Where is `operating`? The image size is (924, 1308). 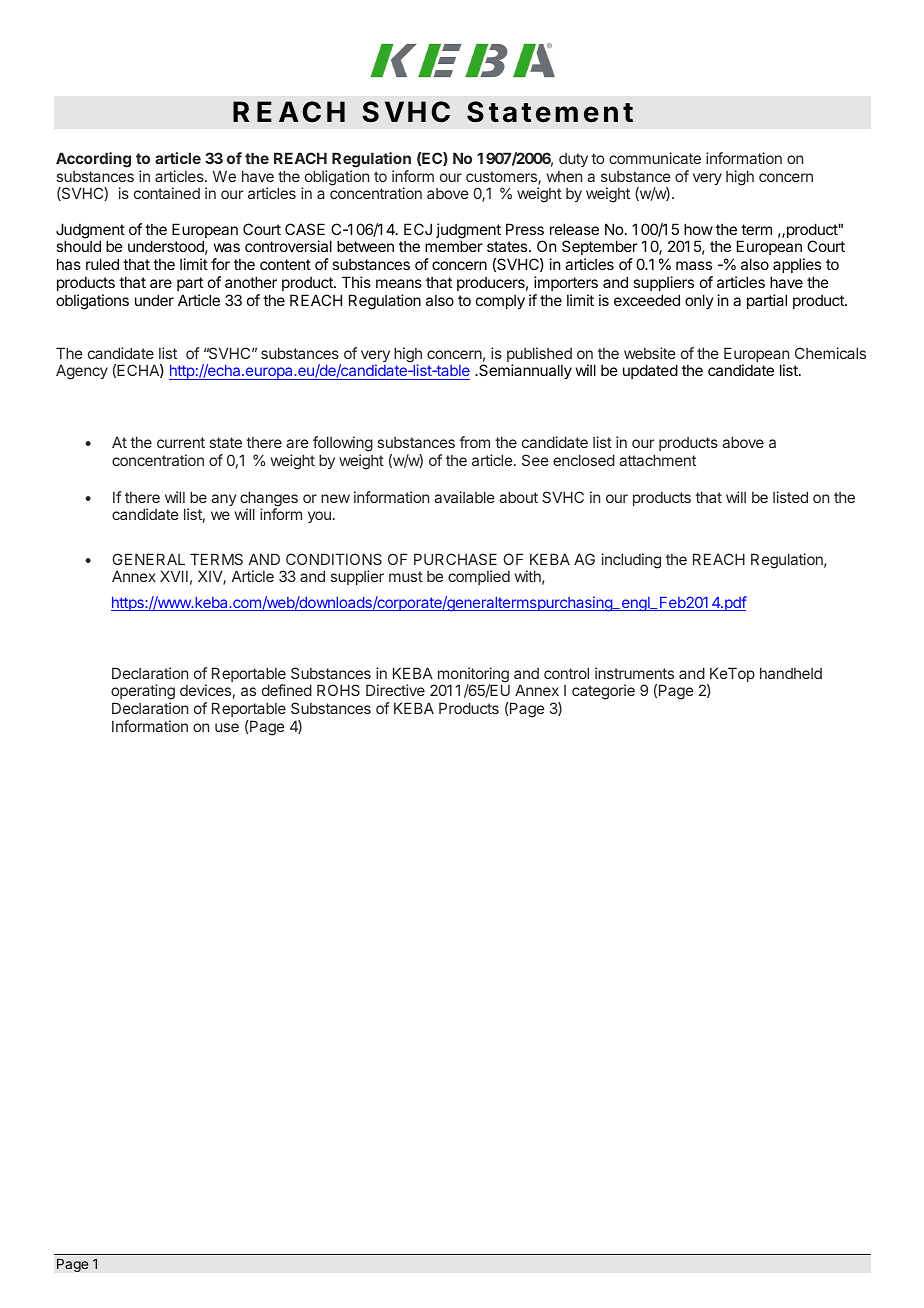
operating is located at coordinates (143, 693).
